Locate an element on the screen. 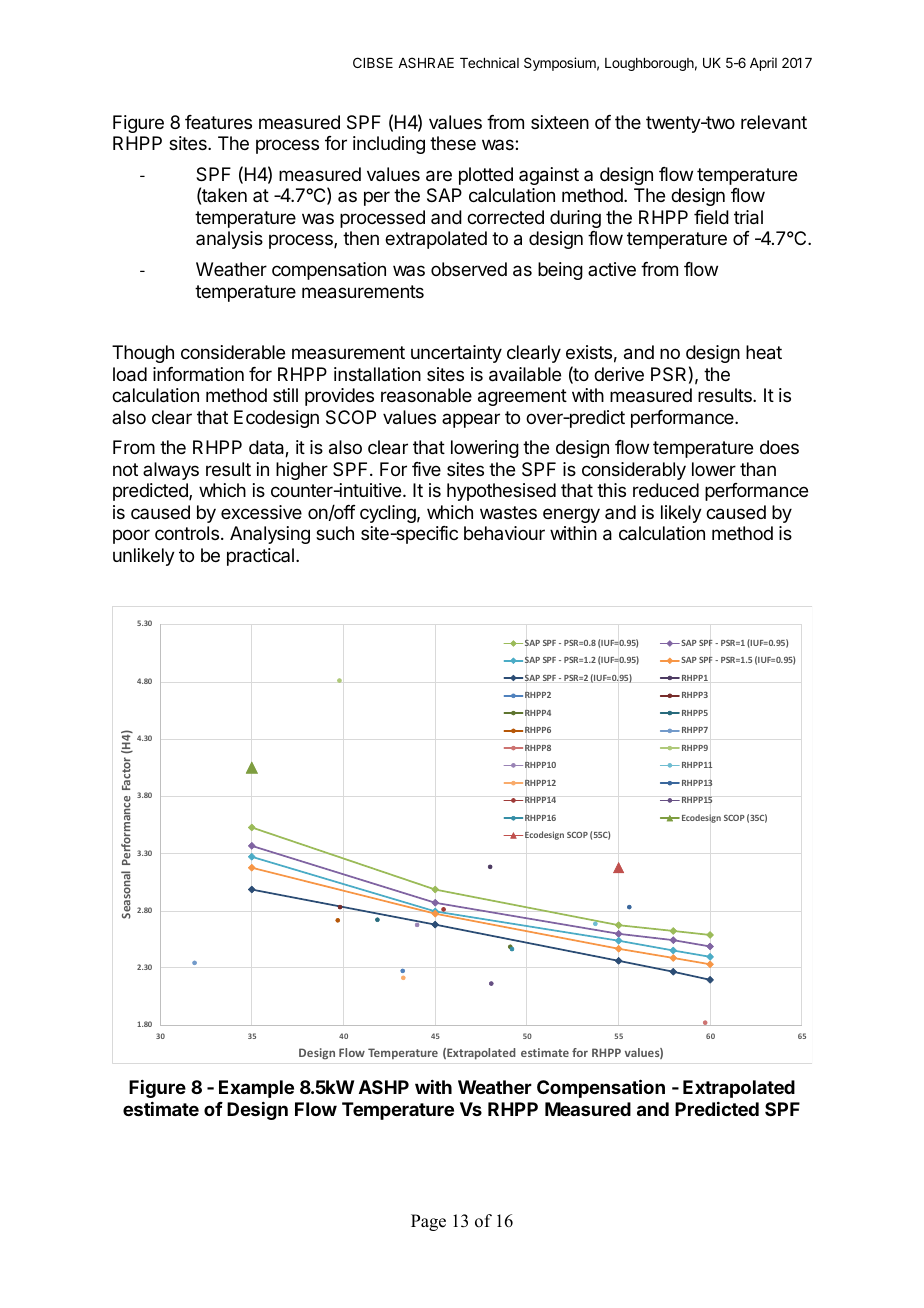 The width and height of the screenshot is (924, 1308). Page is located at coordinates (428, 1222).
